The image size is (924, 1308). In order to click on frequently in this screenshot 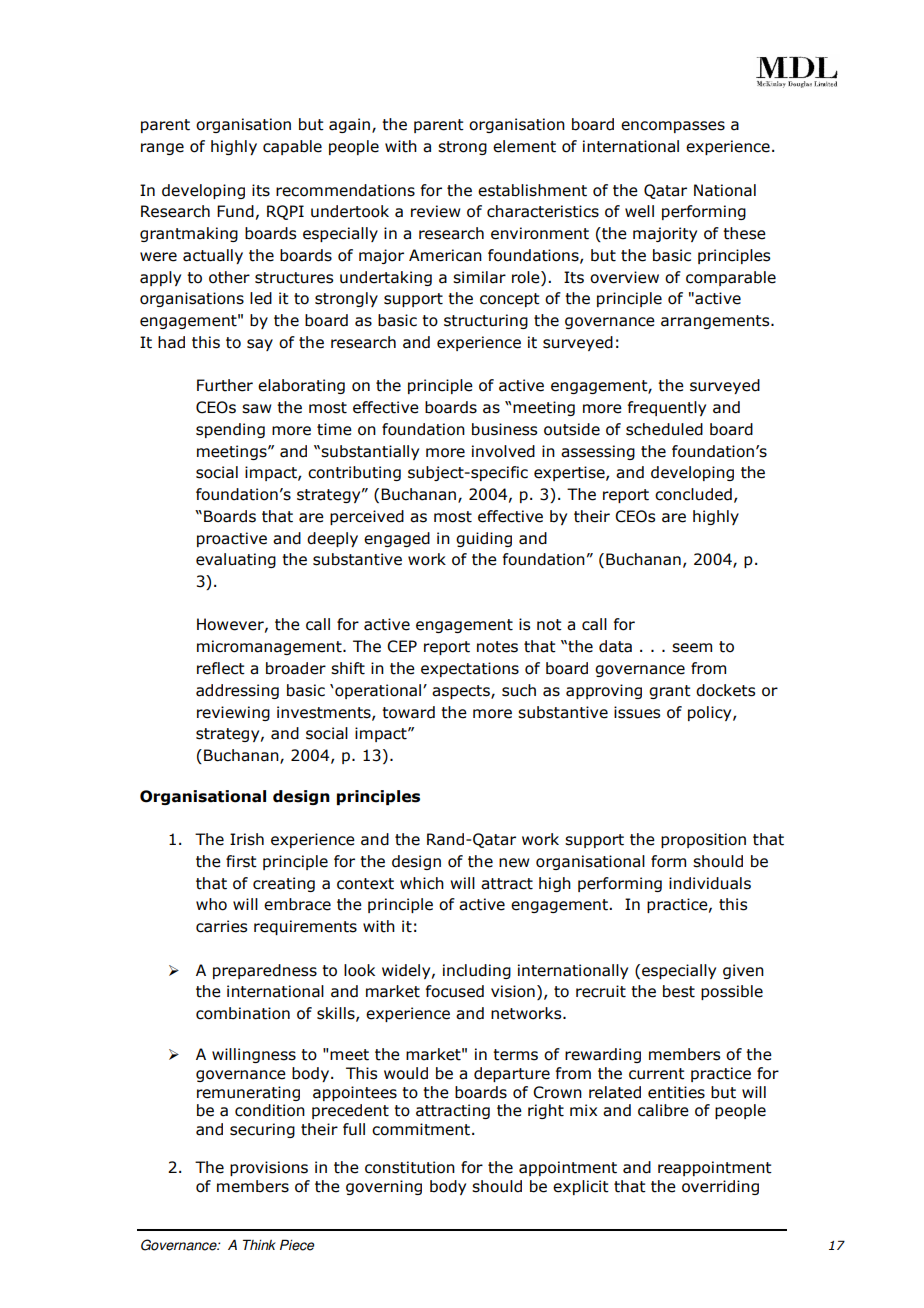, I will do `click(667, 408)`.
